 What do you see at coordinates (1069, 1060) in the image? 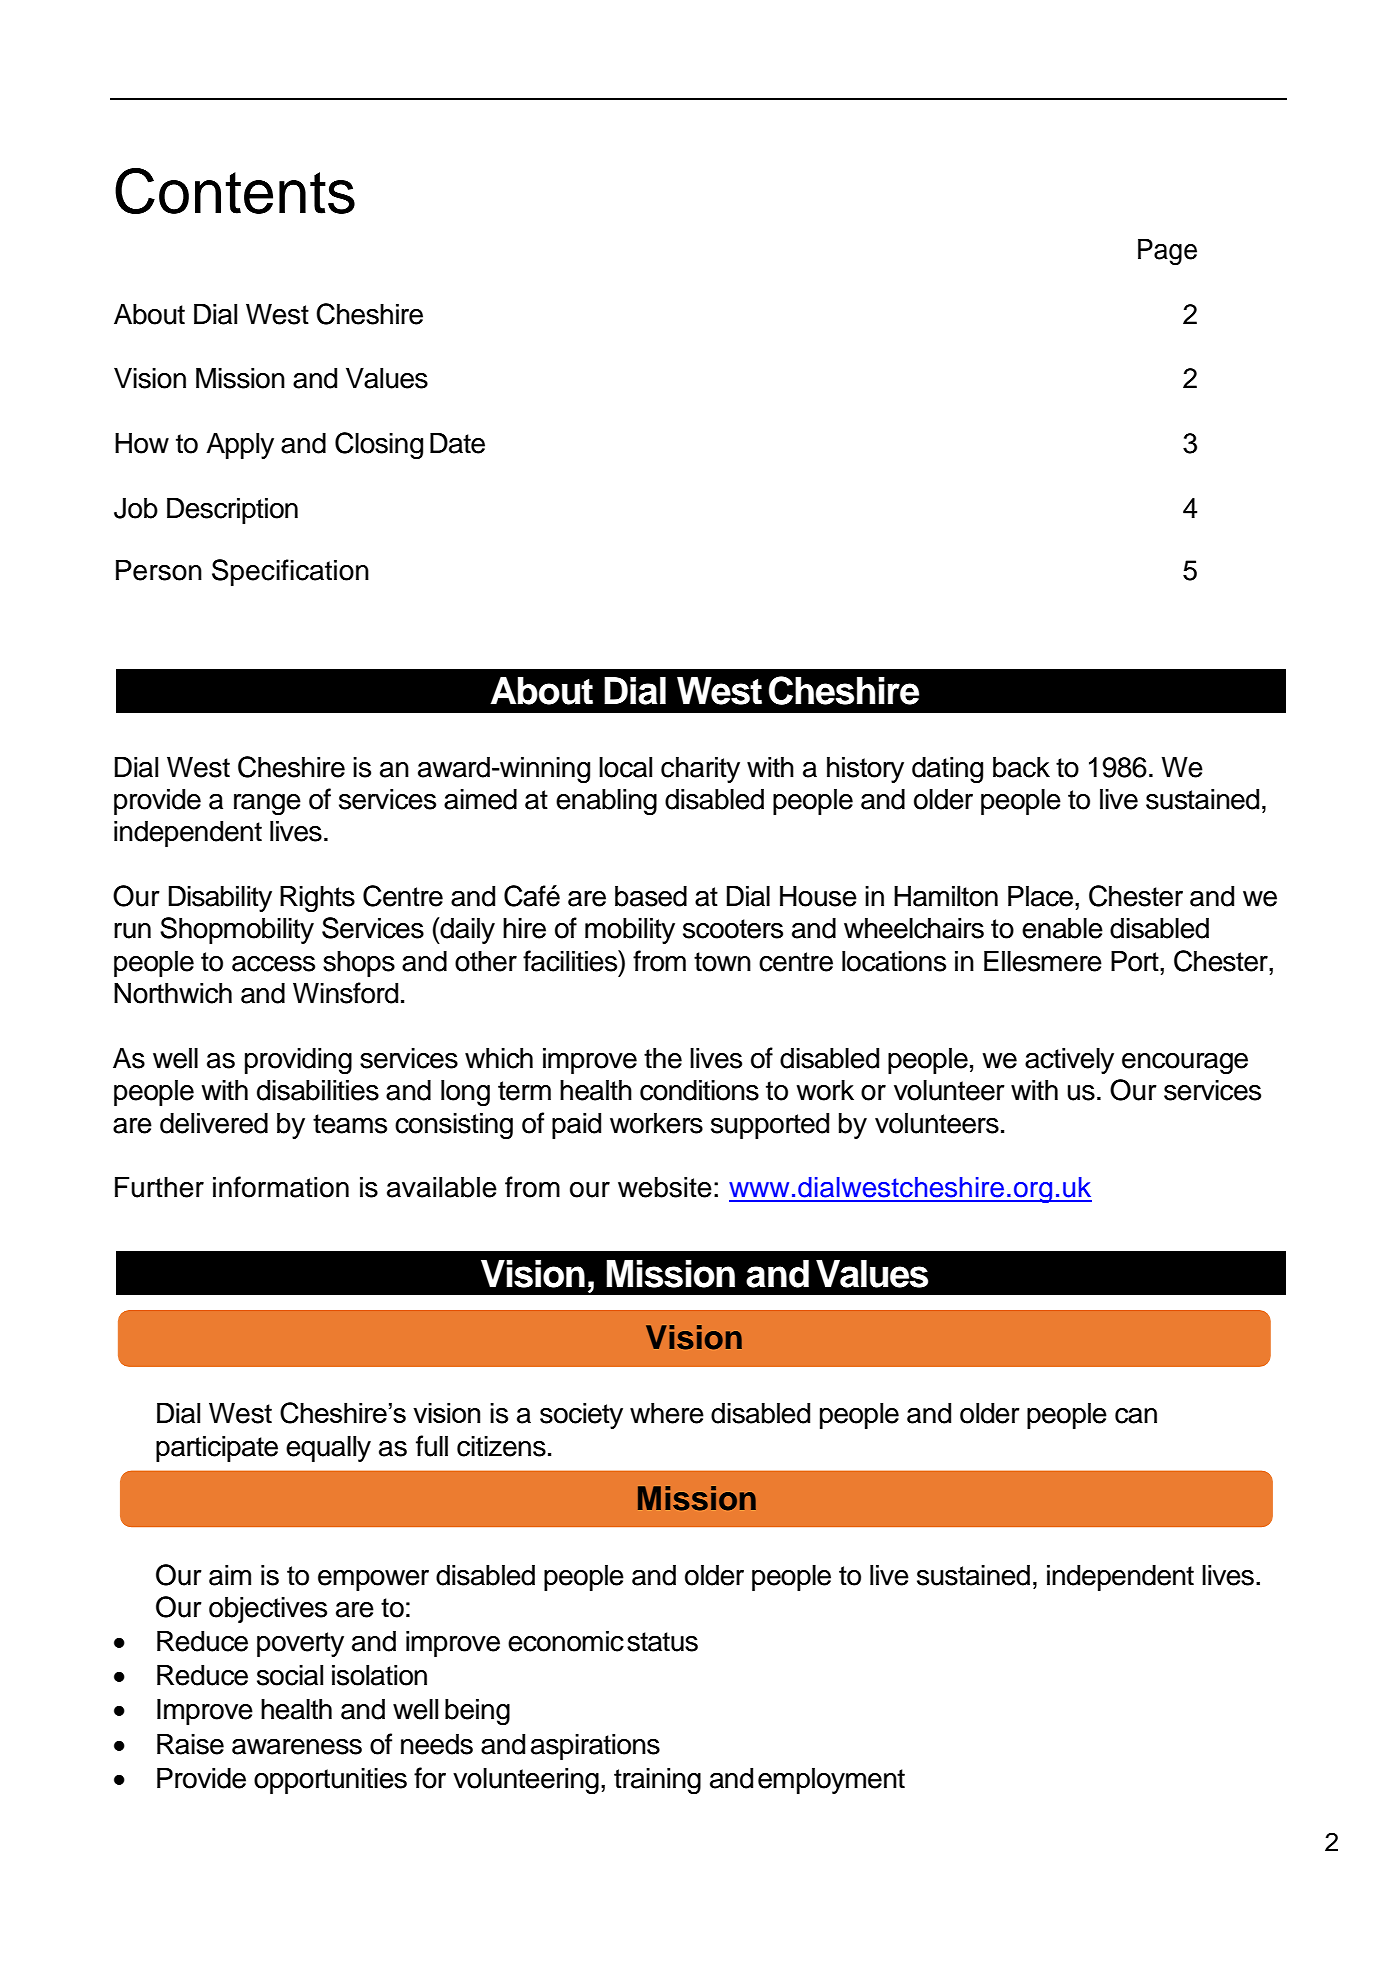
I see `actively` at bounding box center [1069, 1060].
